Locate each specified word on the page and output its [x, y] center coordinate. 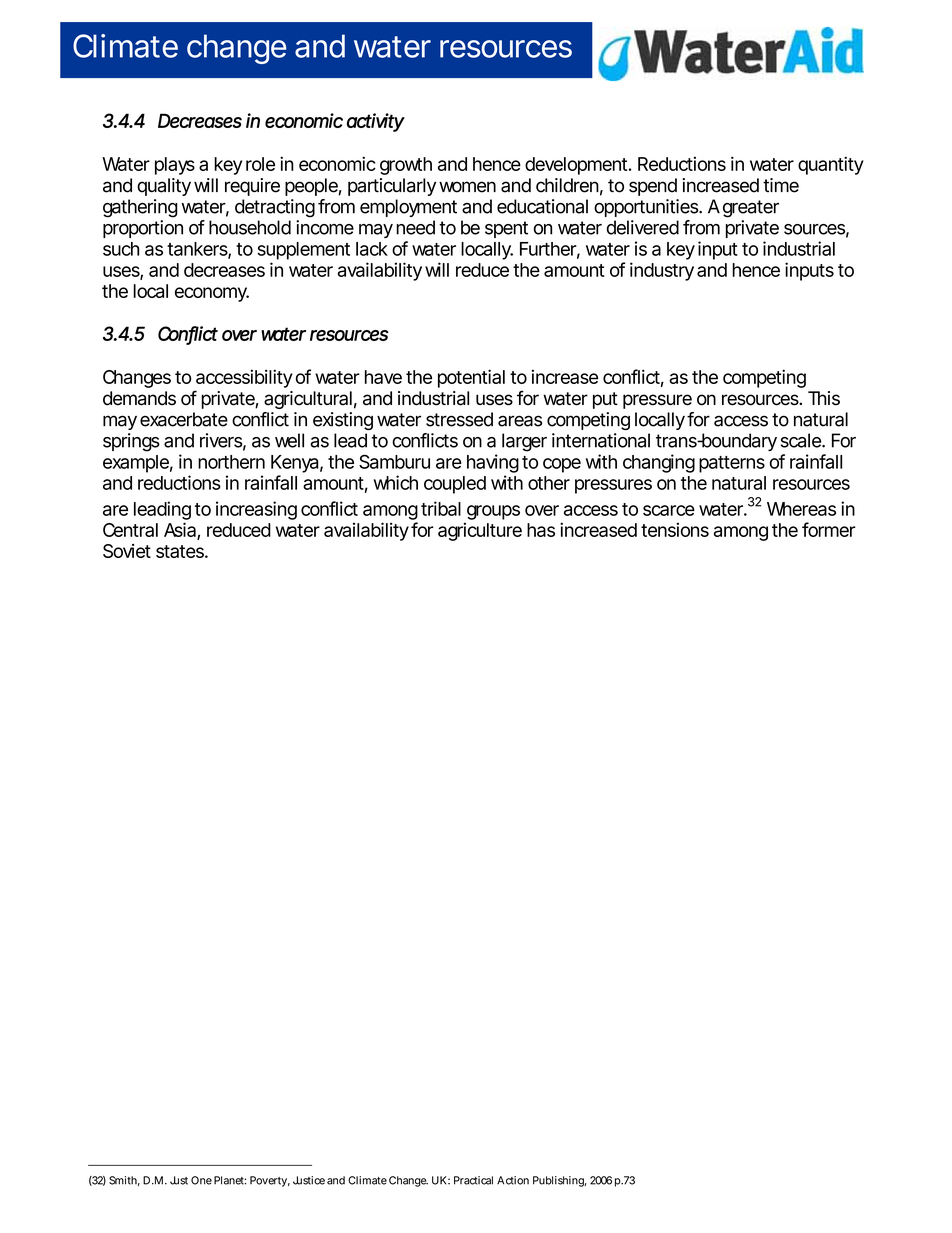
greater [751, 209]
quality [164, 187]
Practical [473, 1180]
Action [513, 1180]
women [467, 187]
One [201, 1180]
